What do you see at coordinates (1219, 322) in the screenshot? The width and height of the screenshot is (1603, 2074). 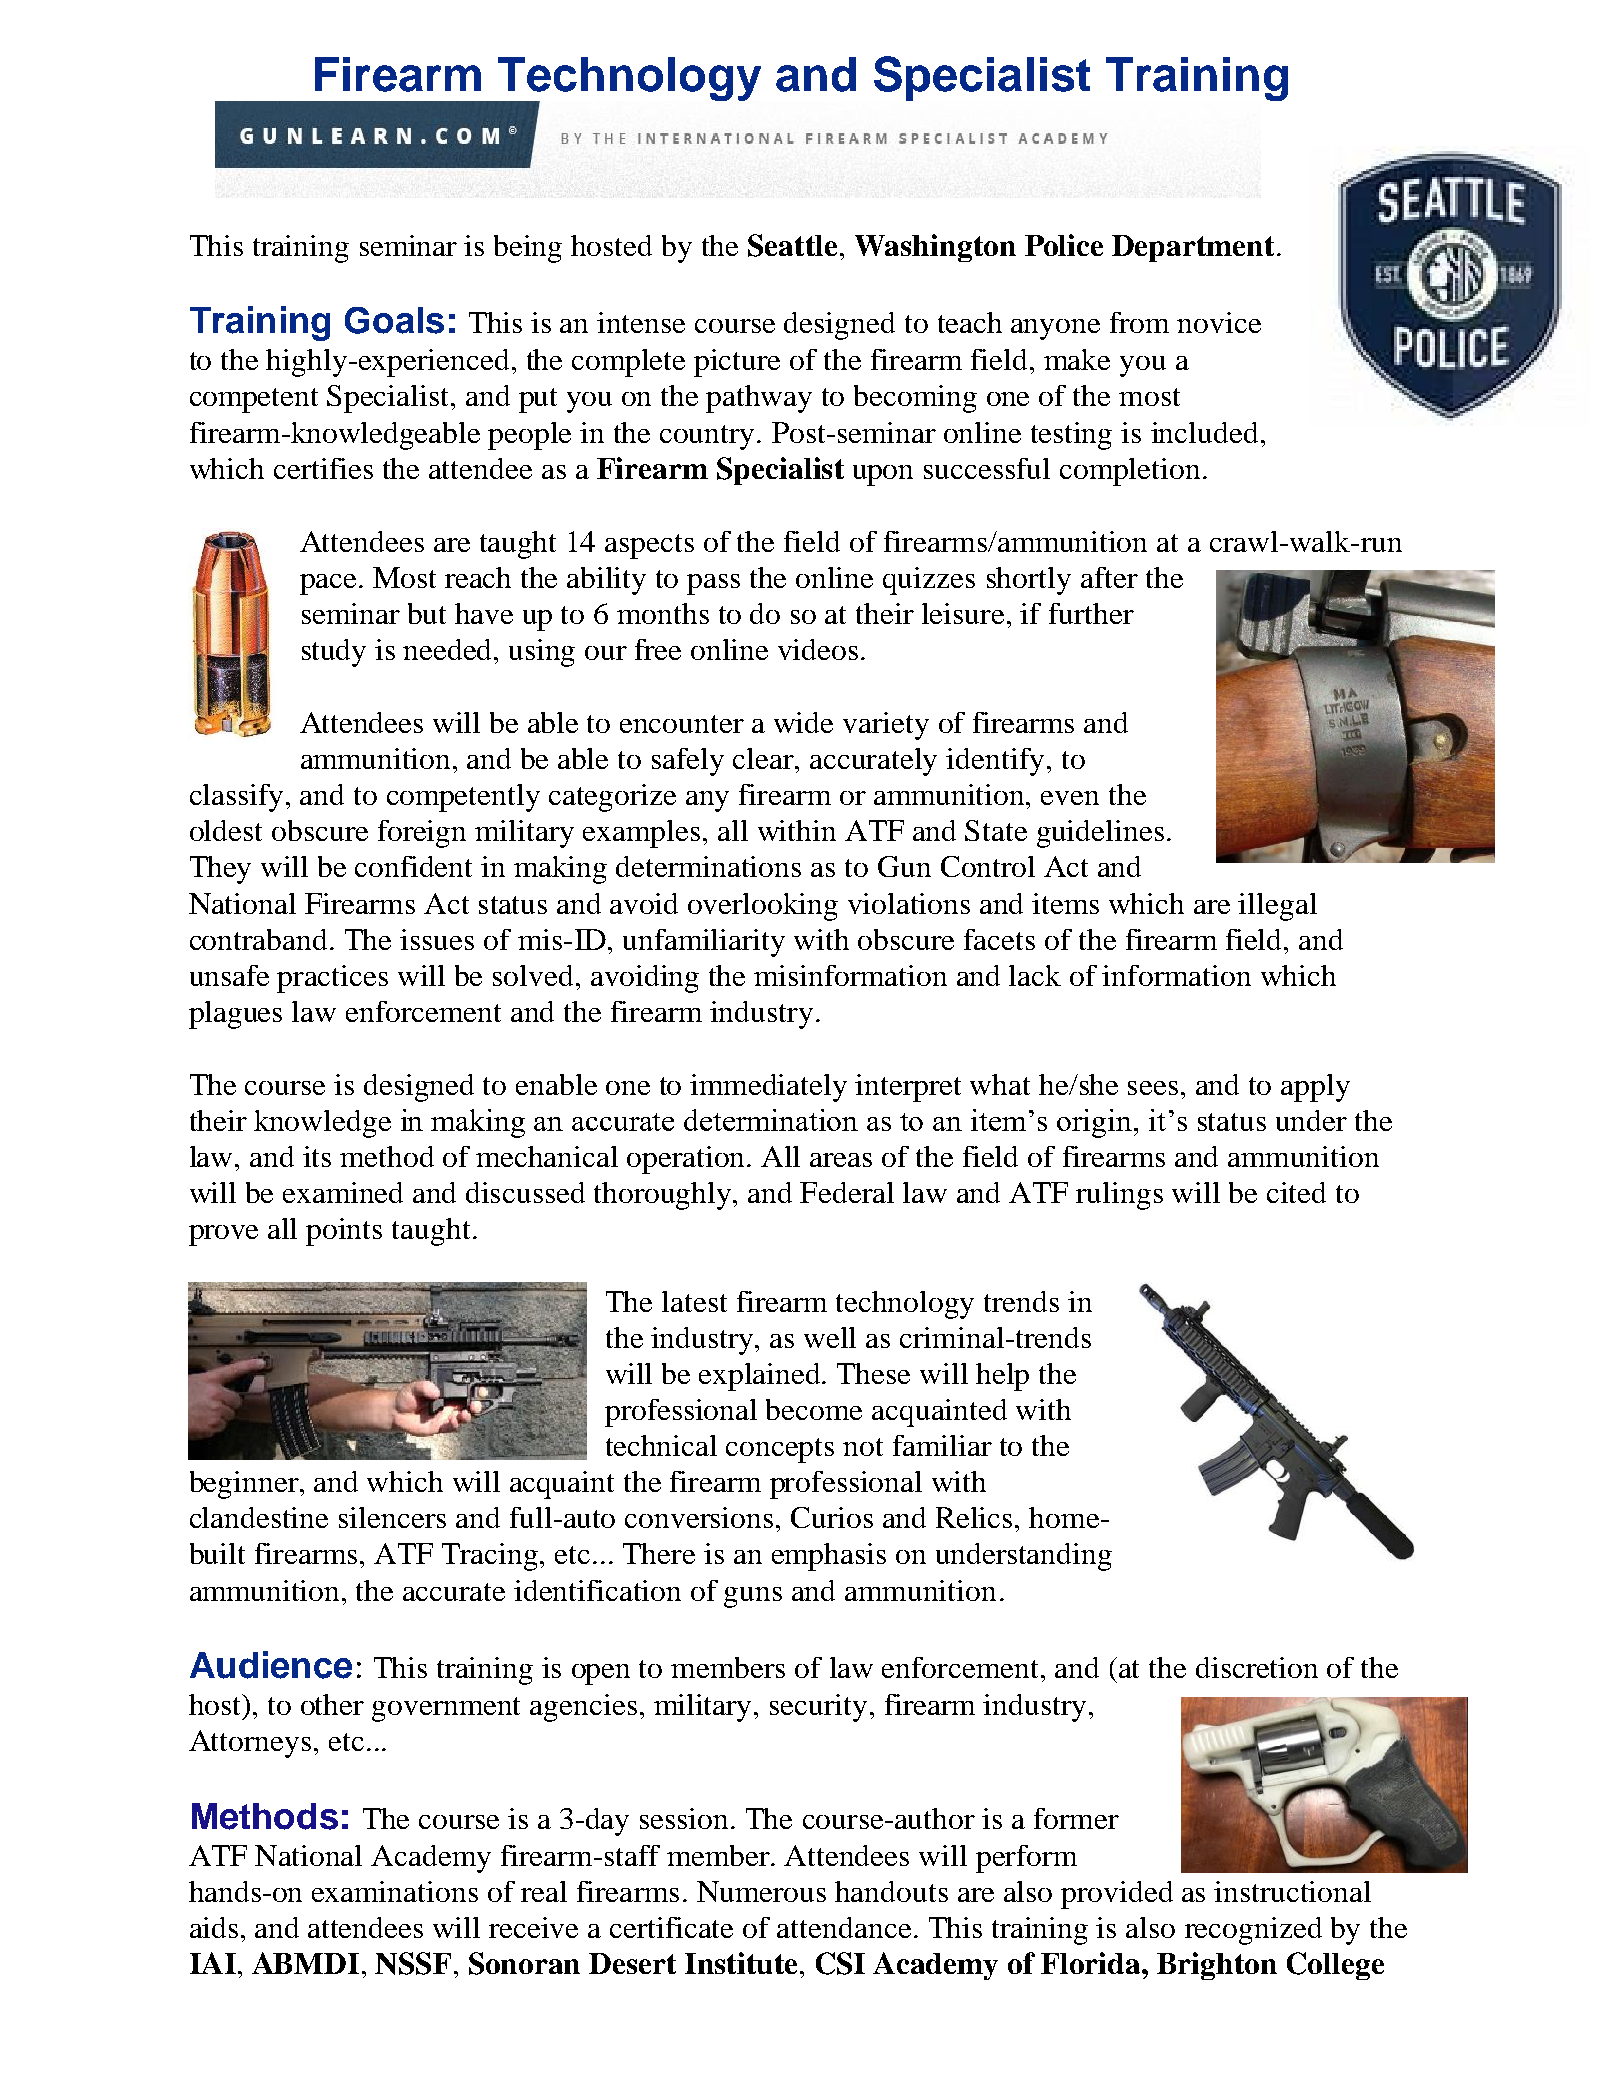 I see `novice` at bounding box center [1219, 322].
